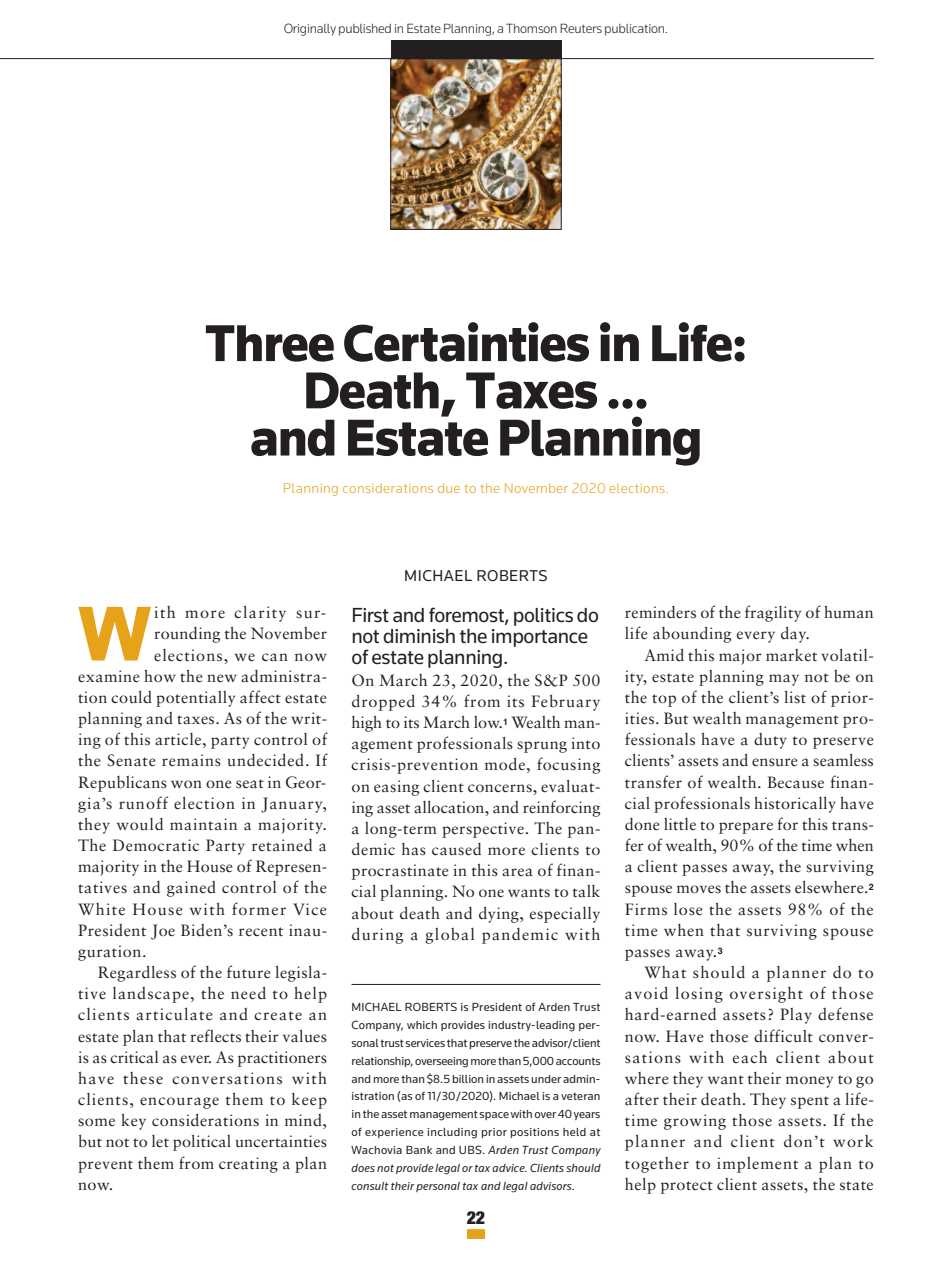 Image resolution: width=952 pixels, height=1275 pixels. Describe the element at coordinates (517, 872) in the image. I see `area` at that location.
